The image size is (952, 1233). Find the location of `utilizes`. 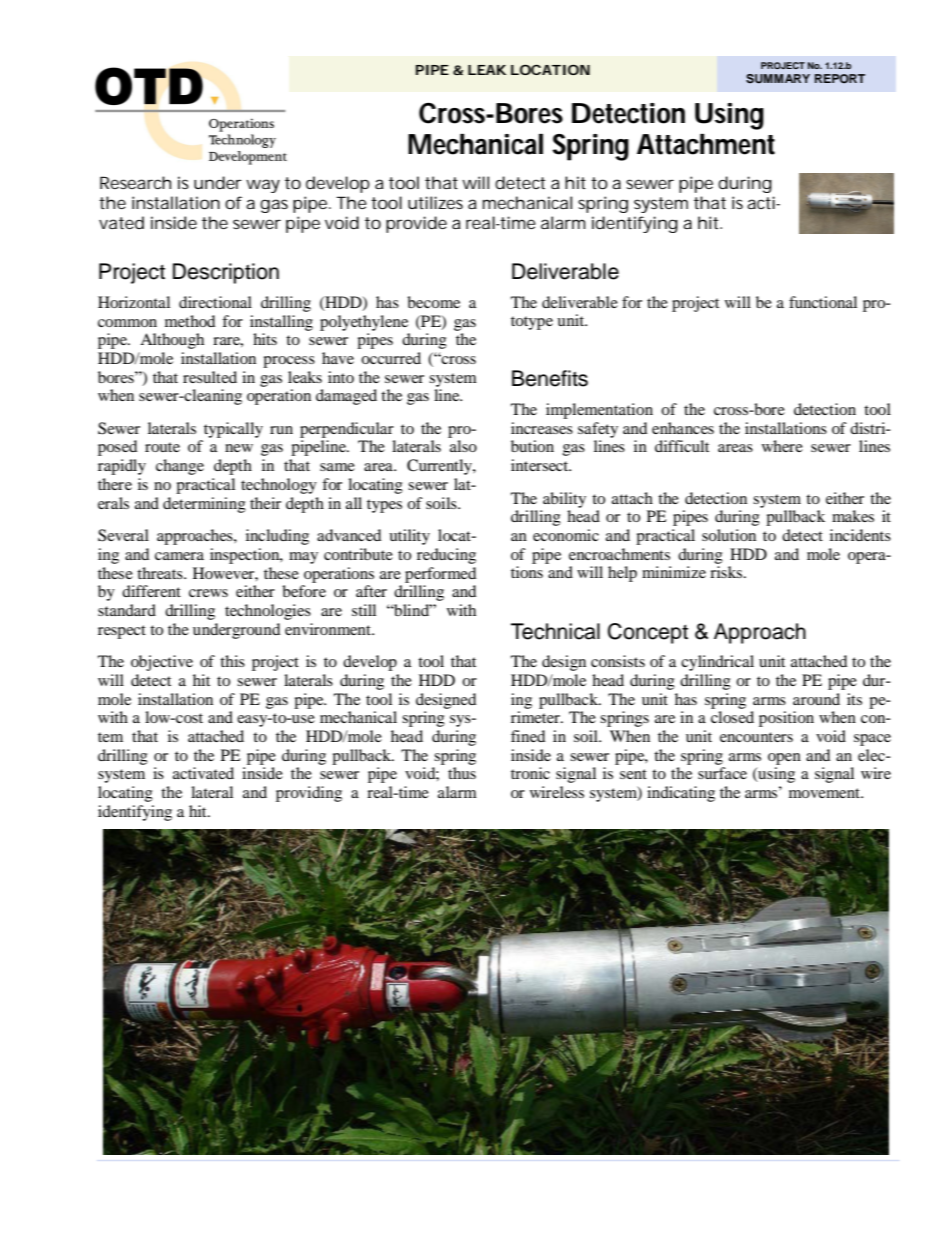

utilizes is located at coordinates (435, 202).
